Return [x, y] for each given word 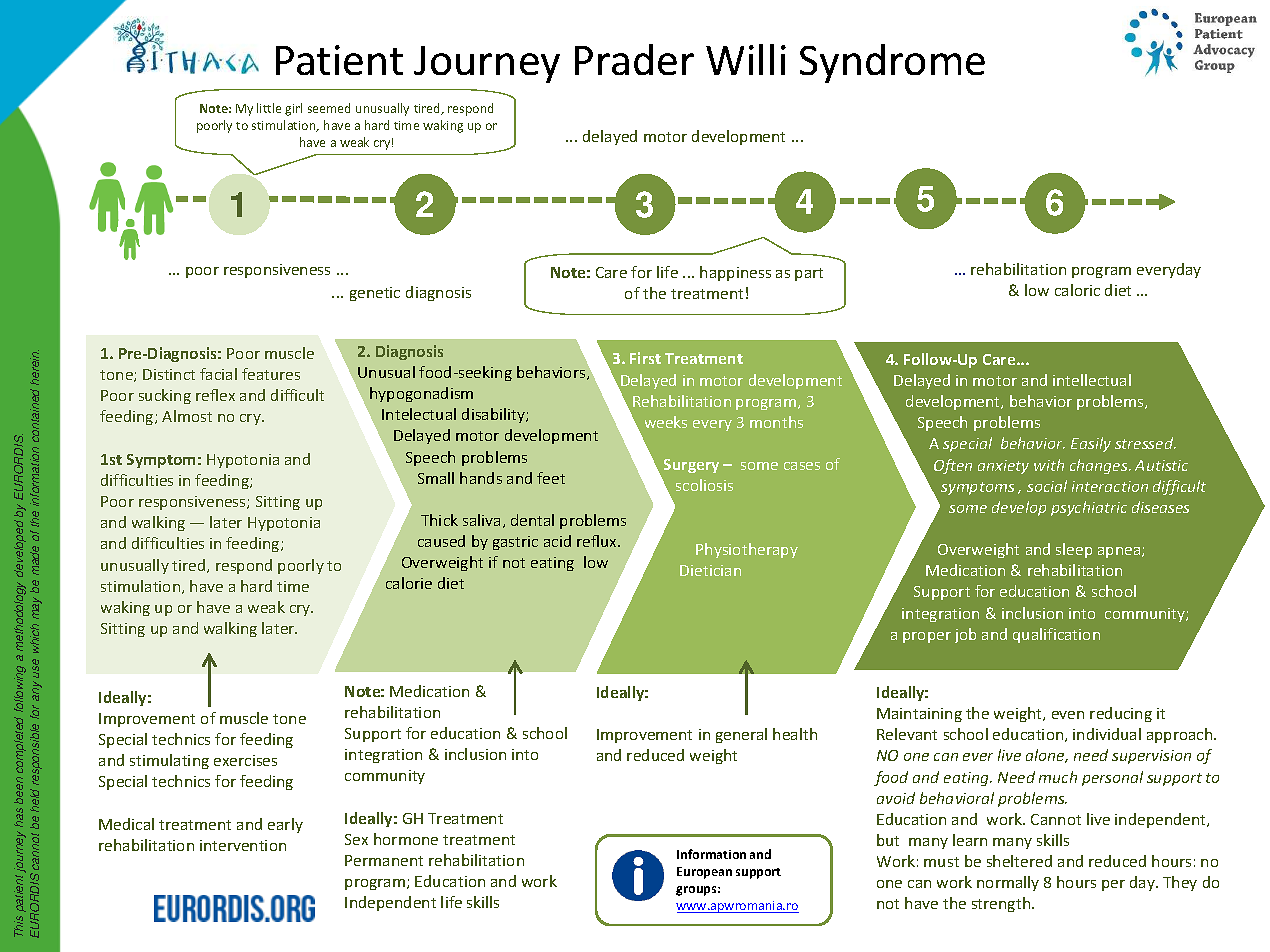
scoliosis [704, 485]
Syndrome [892, 63]
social [1047, 486]
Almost [187, 416]
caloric [1077, 290]
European [704, 873]
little [269, 108]
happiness [735, 273]
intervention [243, 845]
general [741, 735]
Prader [634, 59]
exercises [245, 760]
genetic [375, 294]
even [1068, 715]
